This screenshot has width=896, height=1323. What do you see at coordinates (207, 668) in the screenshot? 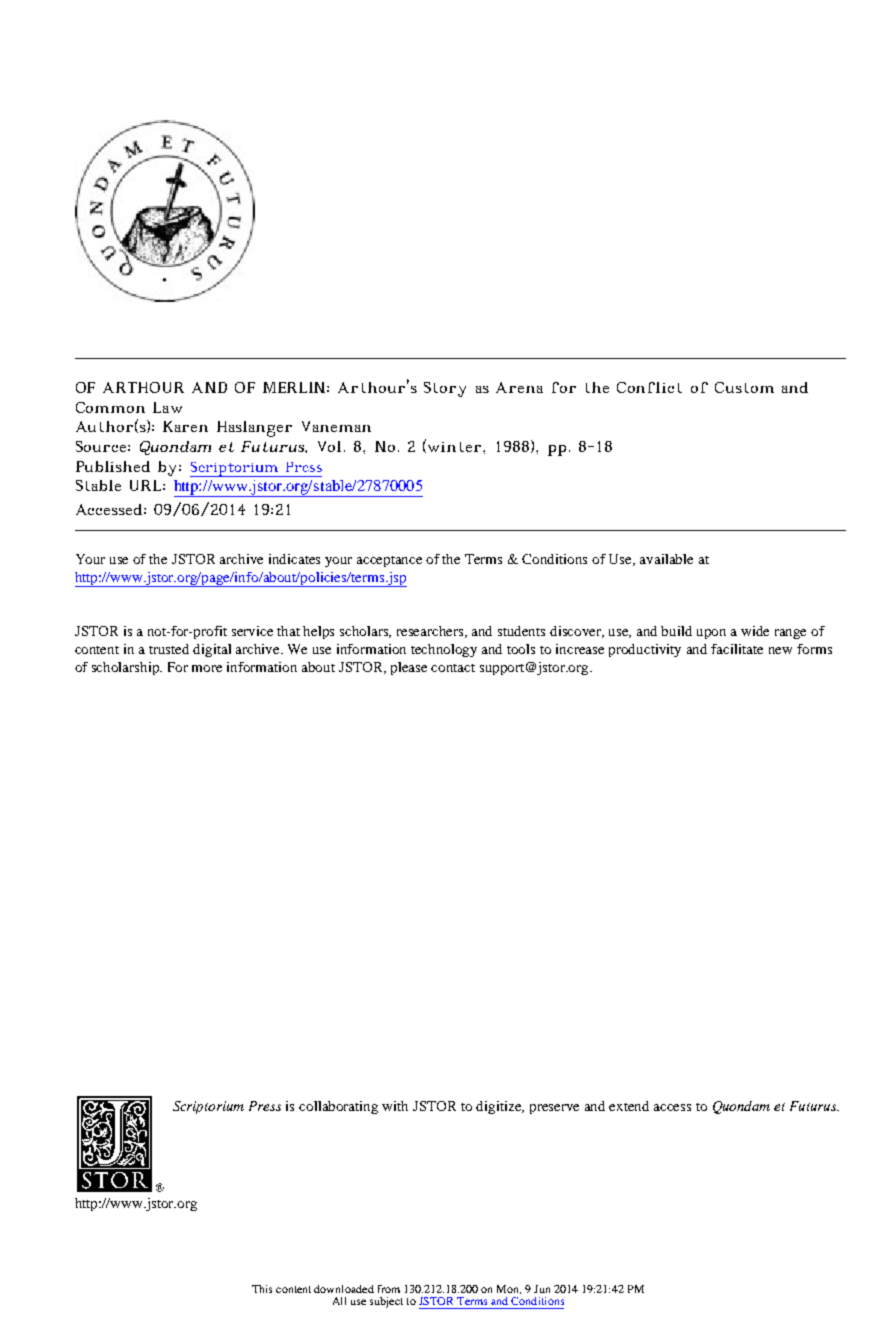
I see `more` at bounding box center [207, 668].
